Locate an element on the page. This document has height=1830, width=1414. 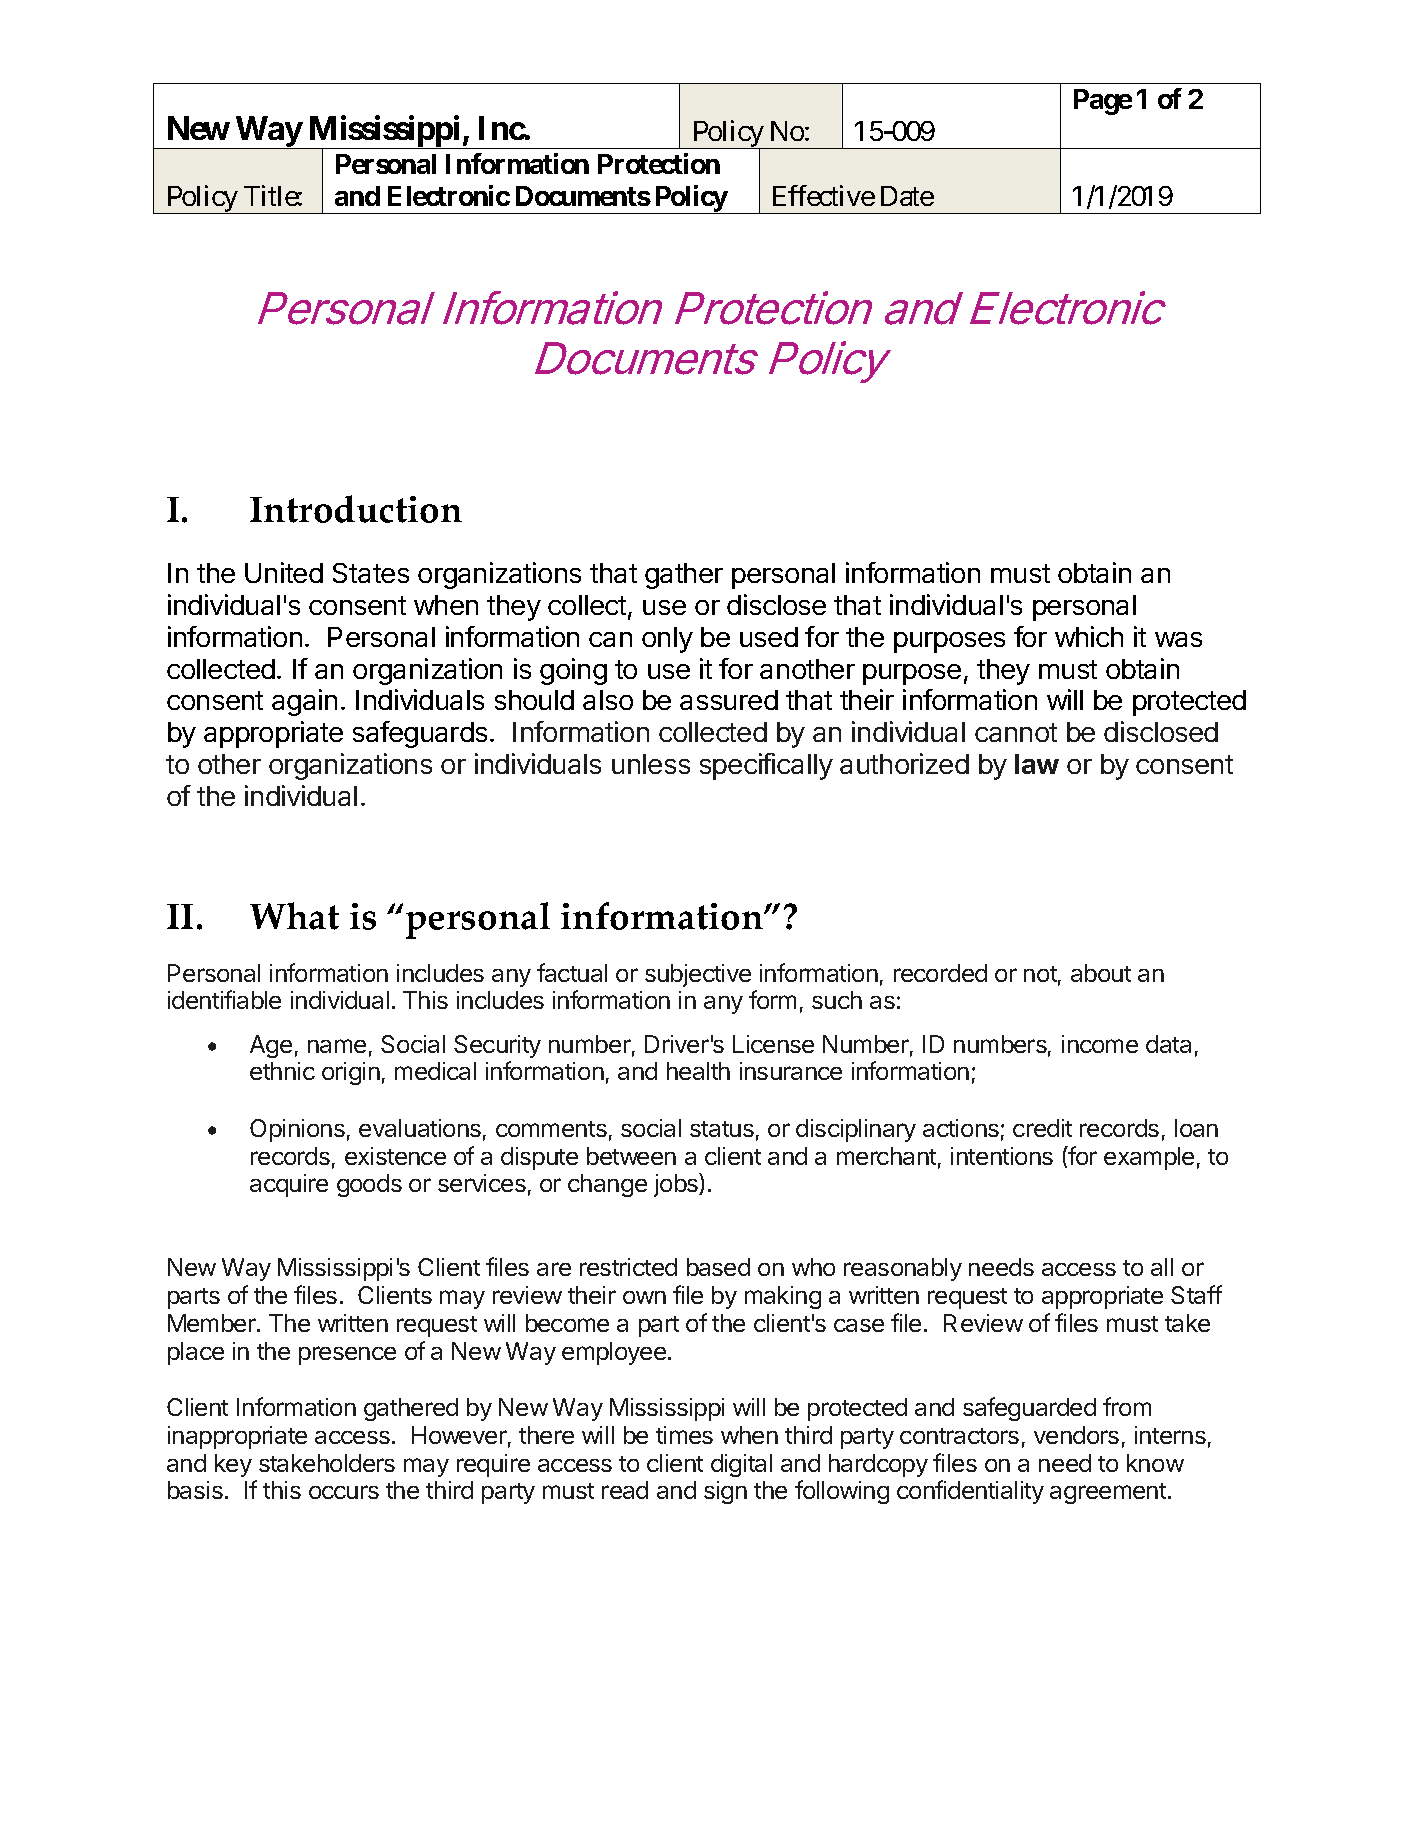
digital is located at coordinates (741, 1465).
